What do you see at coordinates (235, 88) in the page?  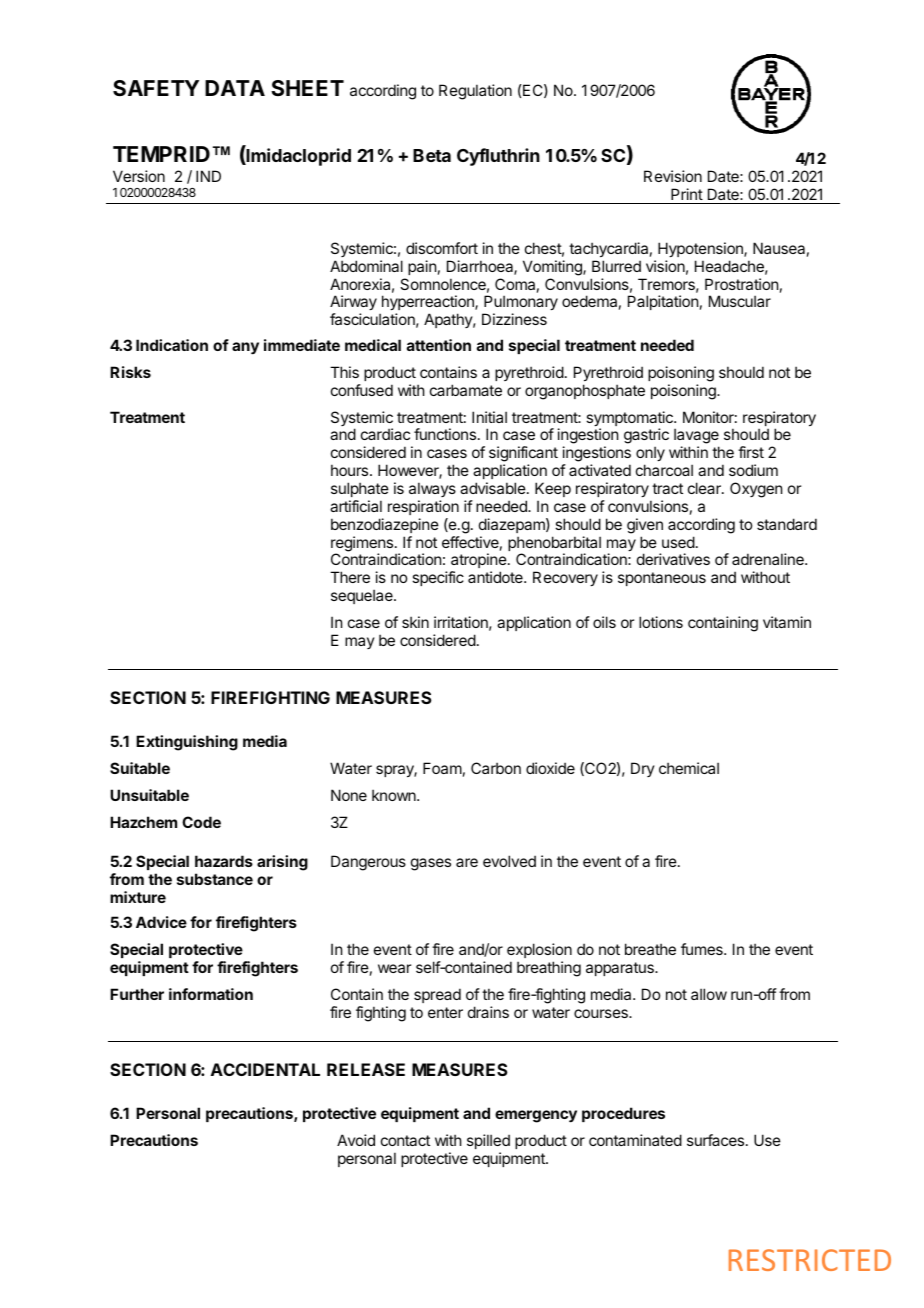 I see `DATA` at bounding box center [235, 88].
